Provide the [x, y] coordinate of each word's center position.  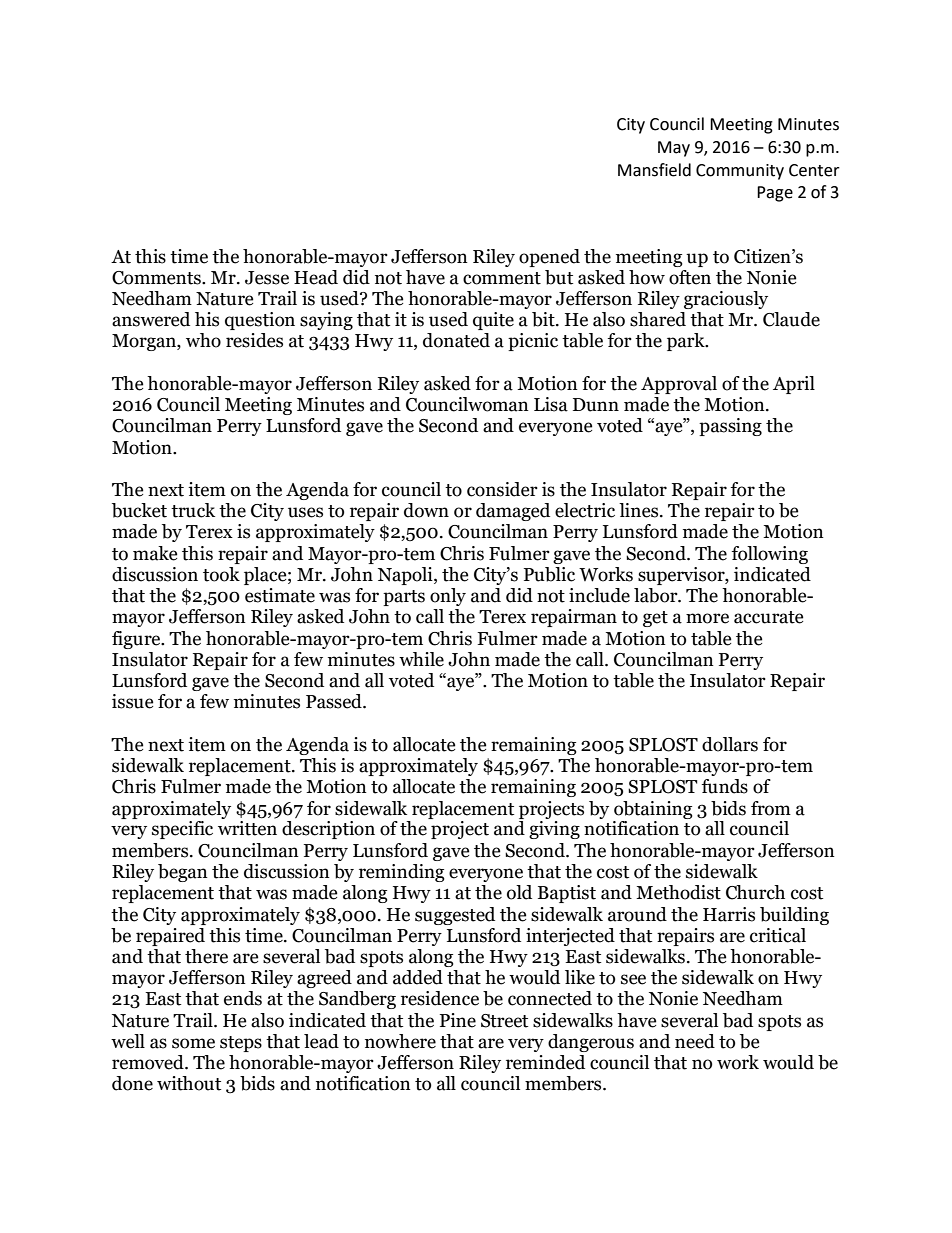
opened [549, 258]
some [193, 1043]
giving [554, 830]
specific [182, 830]
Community [740, 172]
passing [730, 427]
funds [725, 786]
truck [193, 510]
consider [502, 489]
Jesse [267, 278]
